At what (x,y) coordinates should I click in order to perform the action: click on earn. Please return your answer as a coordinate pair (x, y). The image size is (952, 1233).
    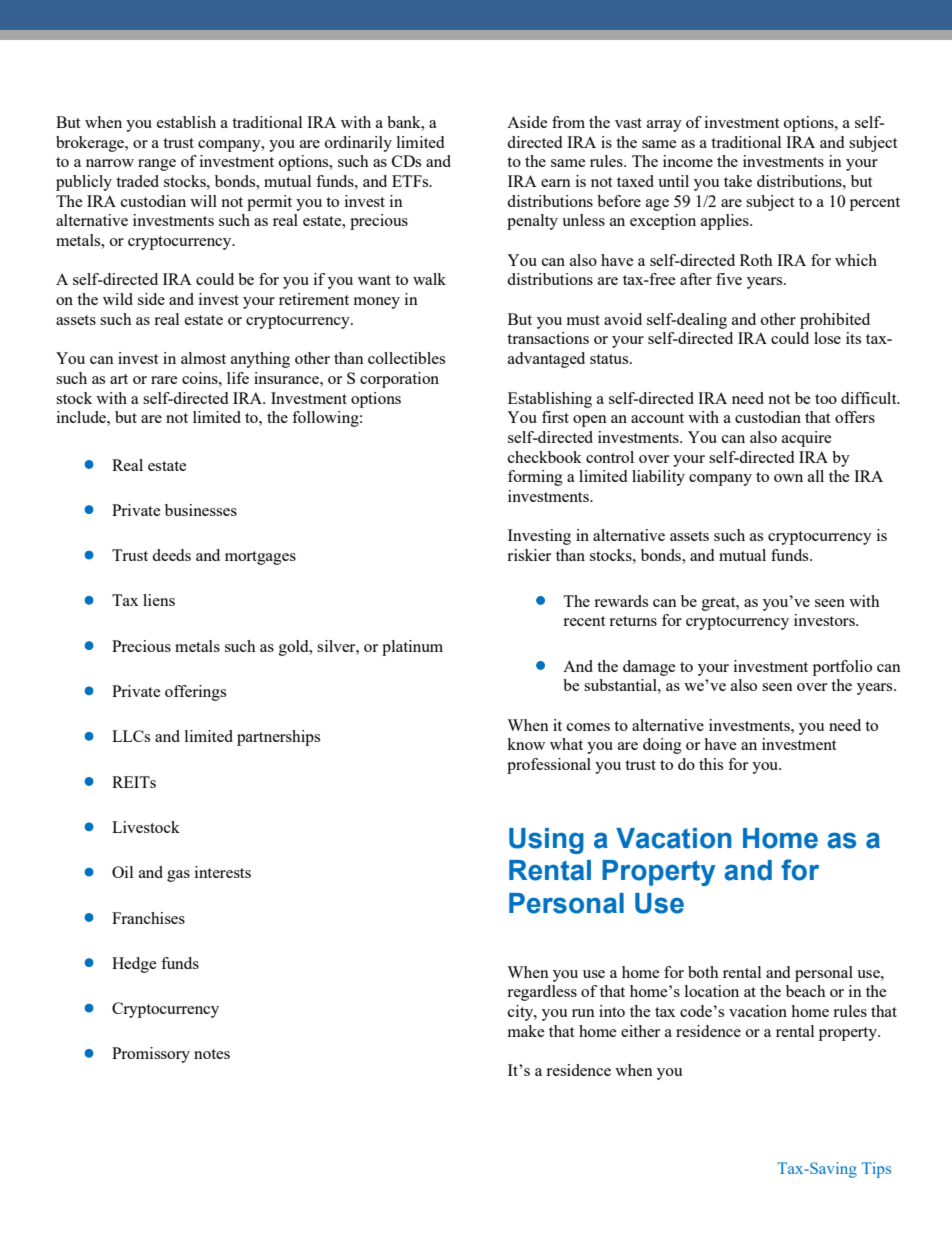
    Looking at the image, I should click on (556, 183).
